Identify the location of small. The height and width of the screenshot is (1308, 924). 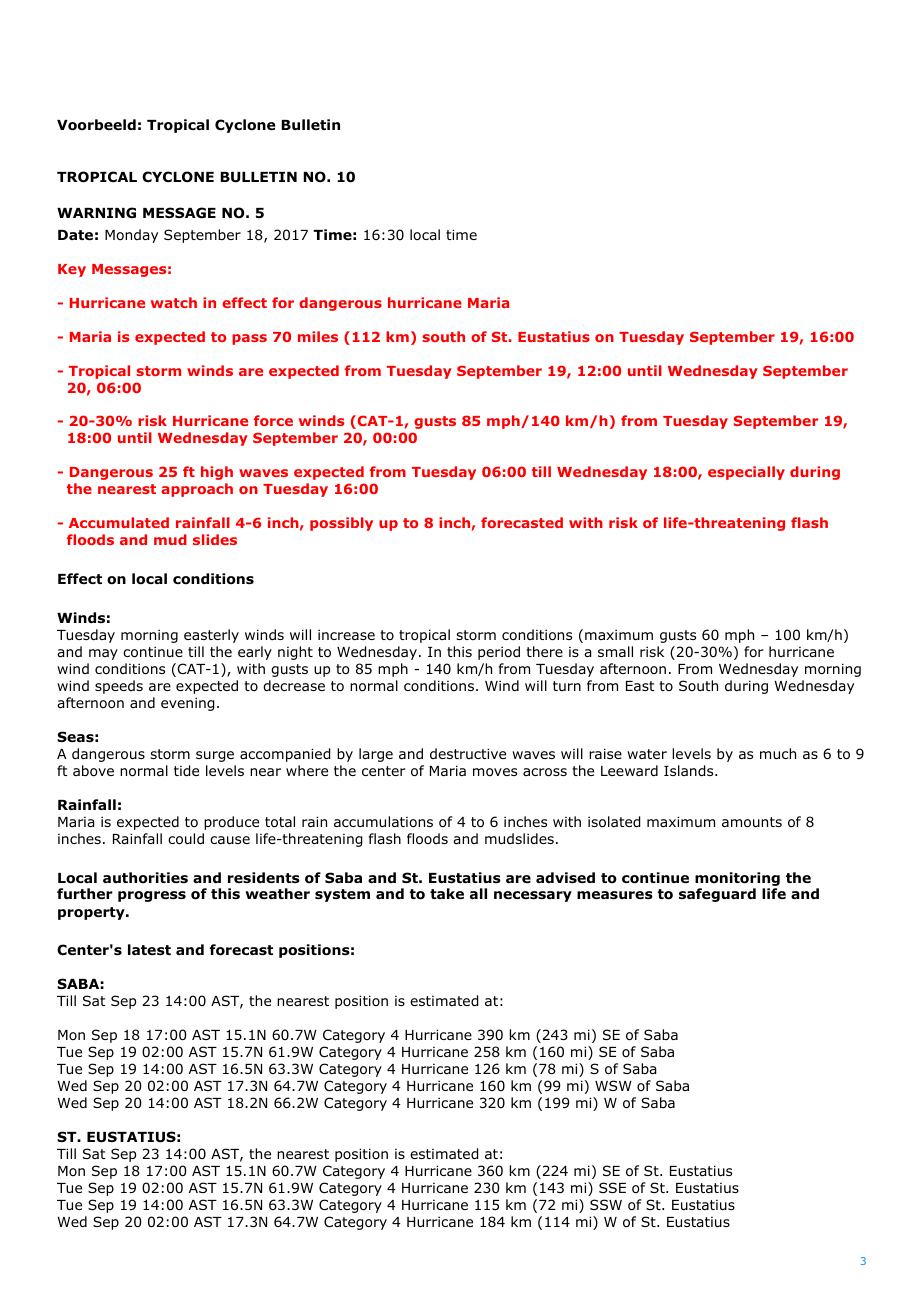
(615, 651).
